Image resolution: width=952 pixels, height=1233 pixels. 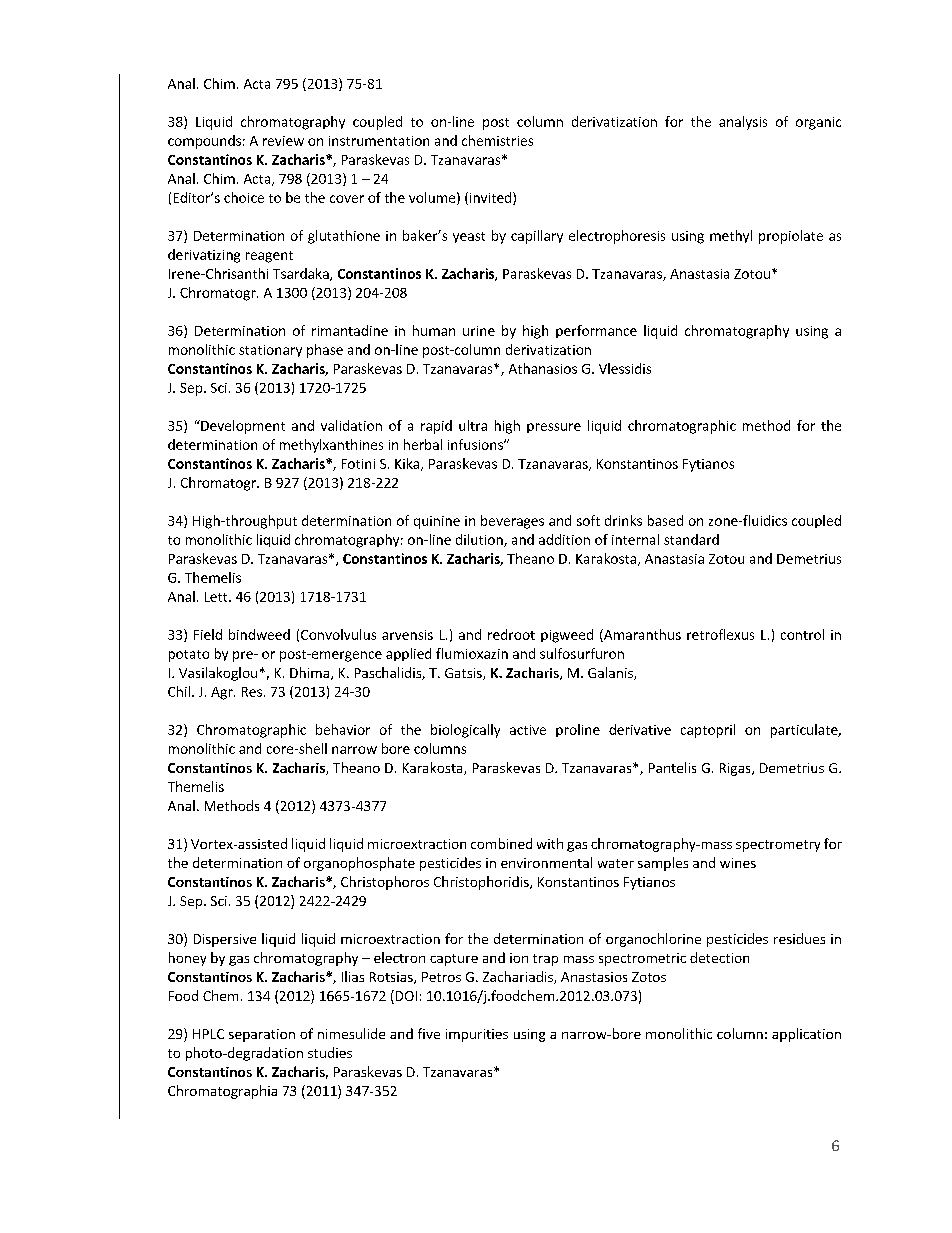 What do you see at coordinates (262, 1035) in the page?
I see `separation` at bounding box center [262, 1035].
